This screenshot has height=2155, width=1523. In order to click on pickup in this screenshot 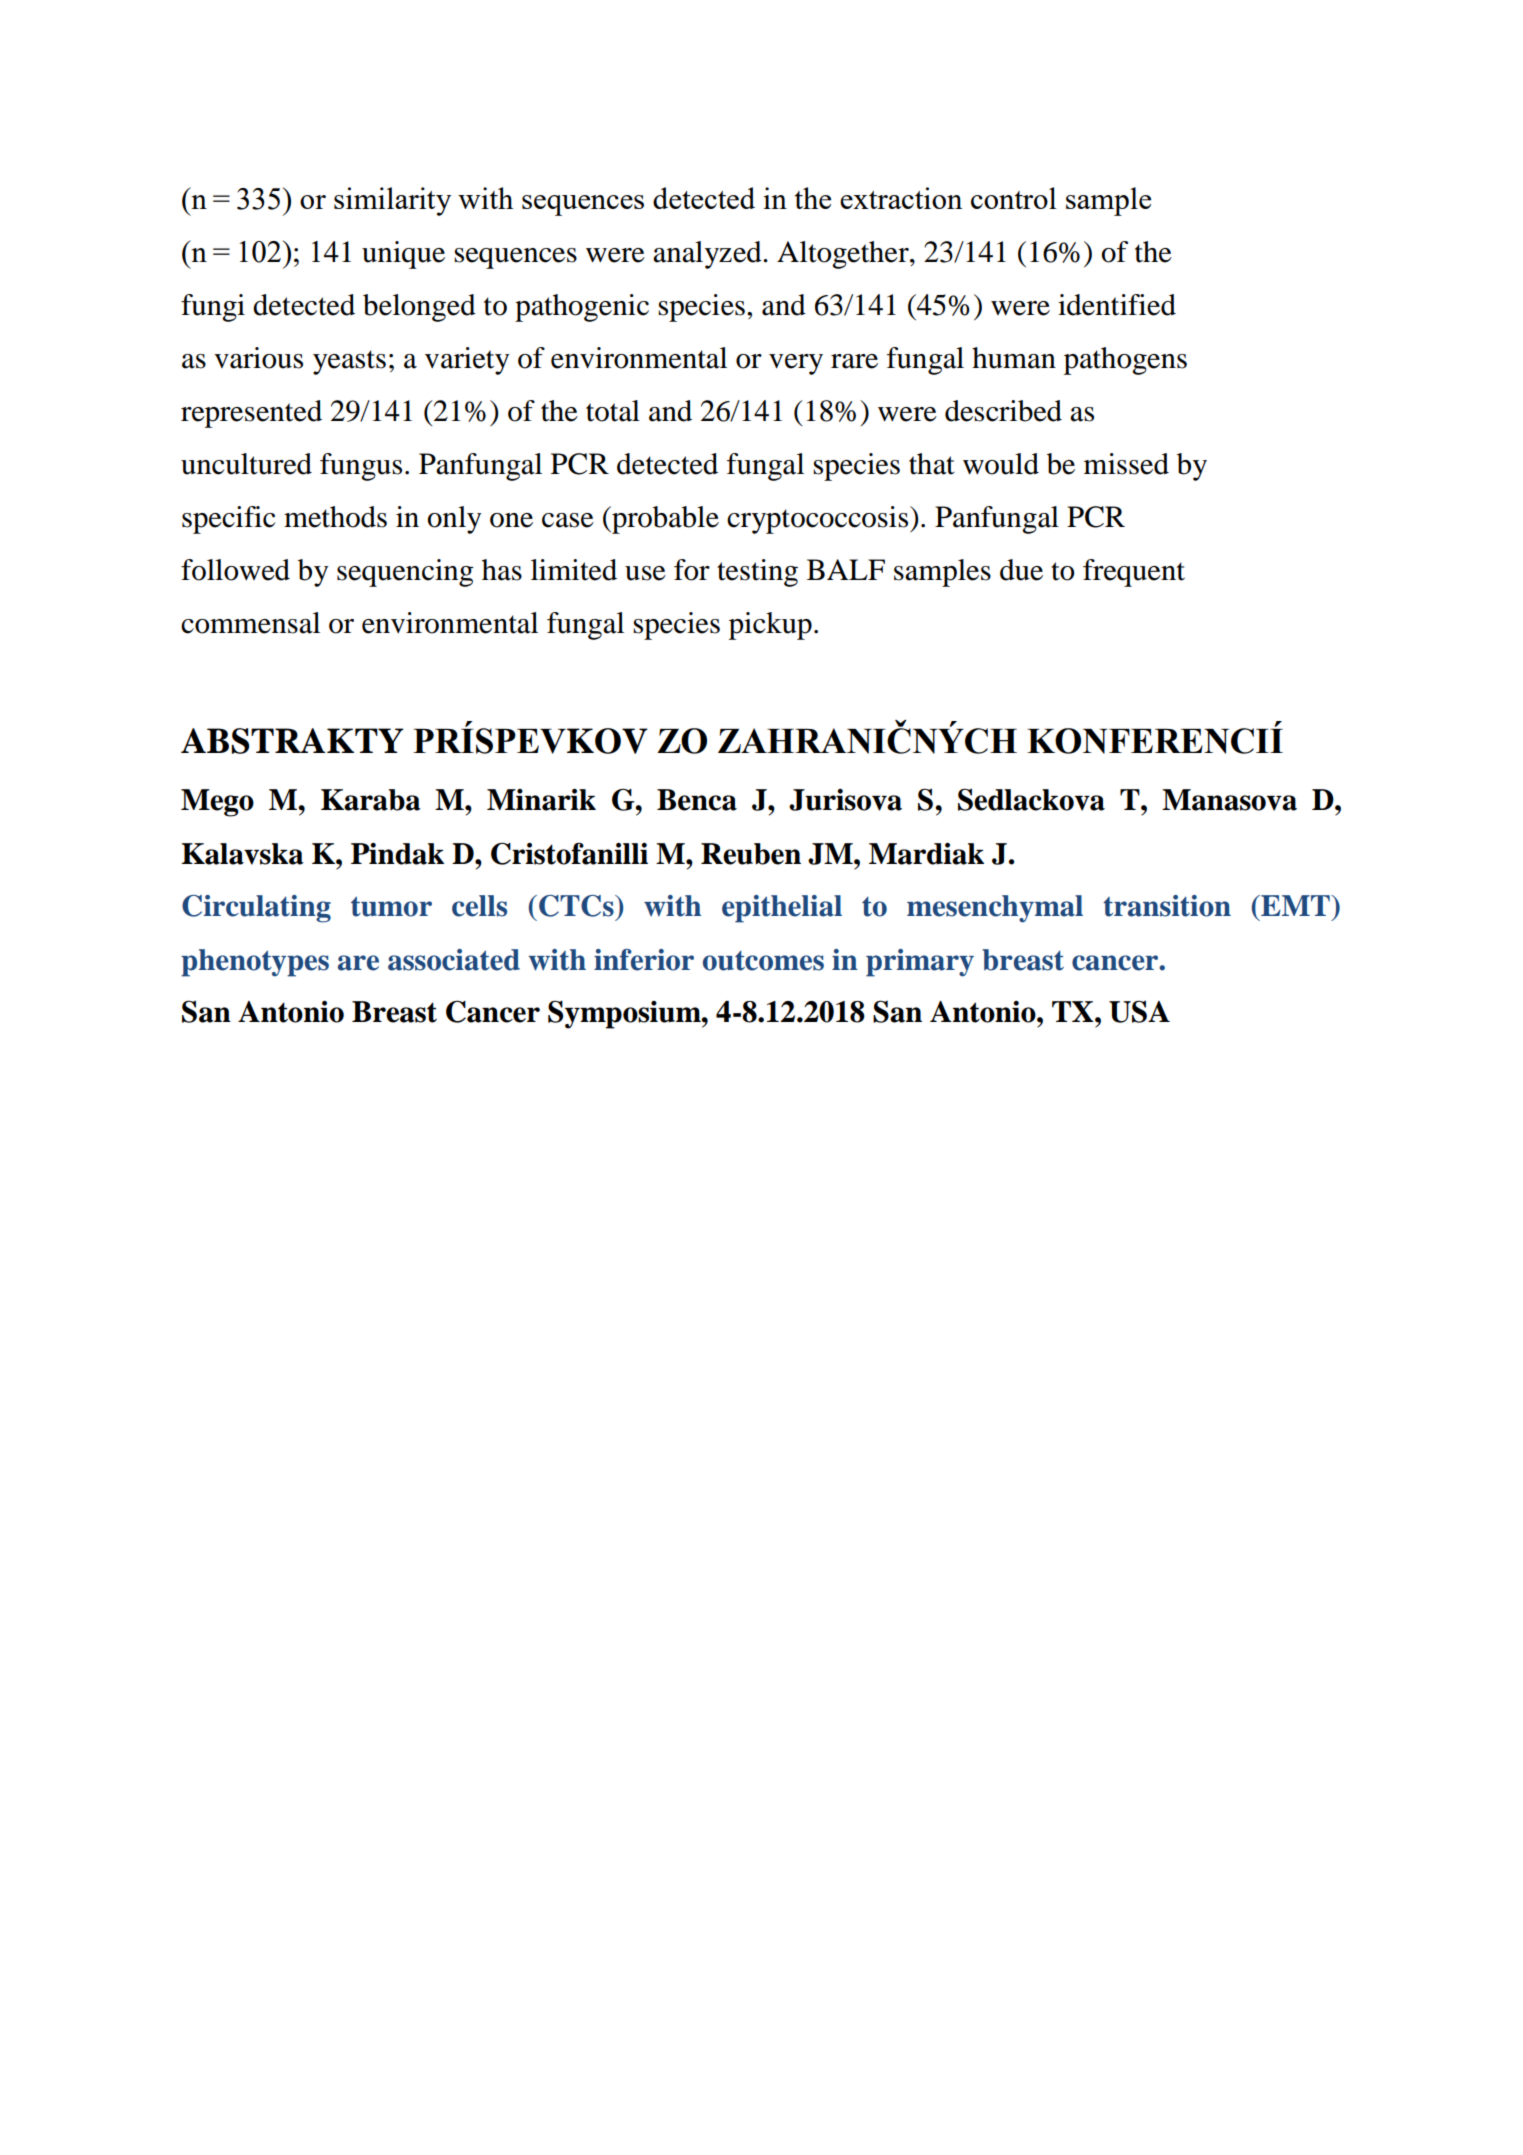, I will do `click(770, 626)`.
